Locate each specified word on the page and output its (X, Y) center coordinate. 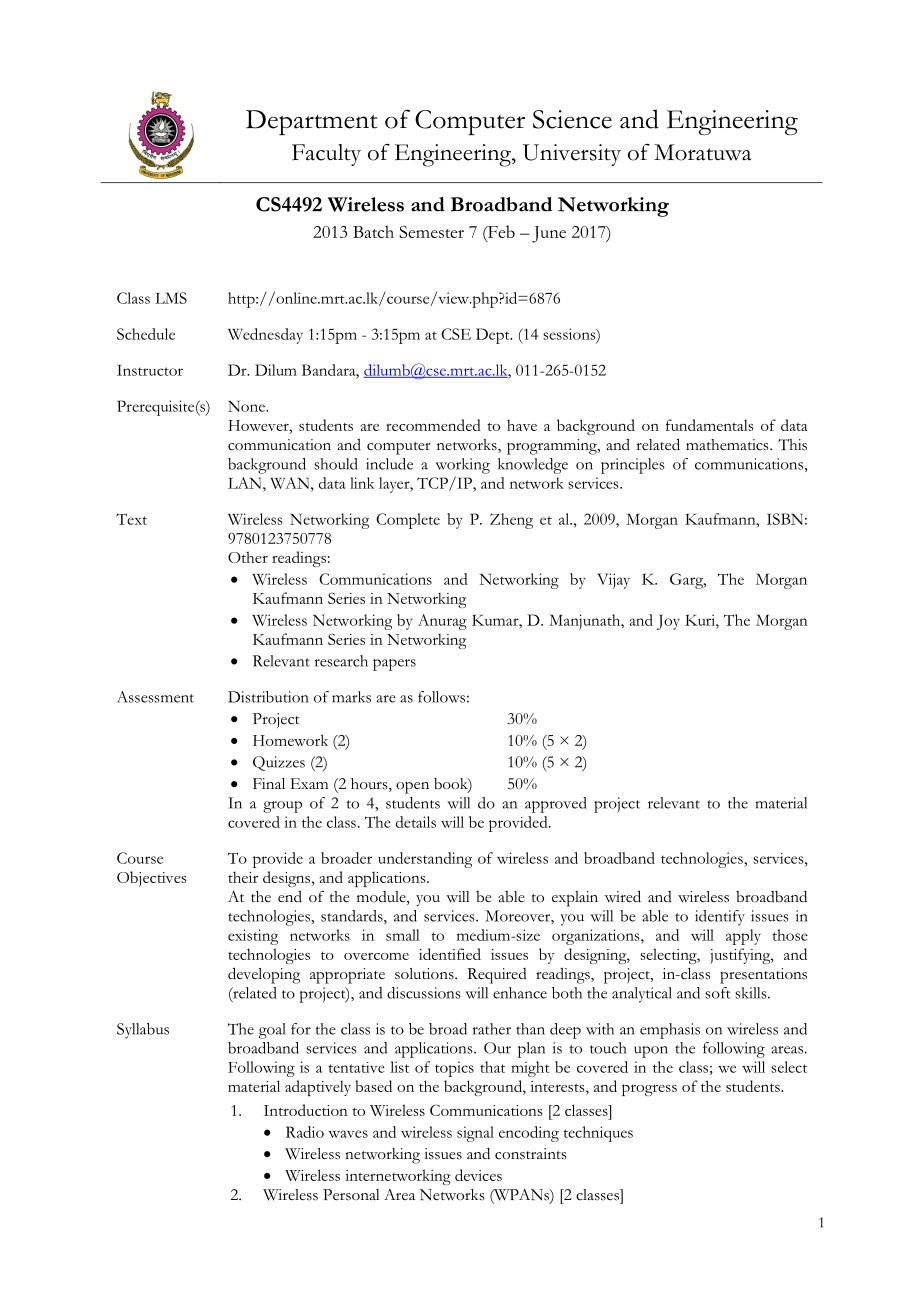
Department (312, 122)
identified (450, 954)
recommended (433, 425)
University (572, 155)
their (243, 877)
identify (720, 918)
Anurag (442, 622)
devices (478, 1175)
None (248, 406)
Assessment (155, 697)
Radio (305, 1132)
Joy (668, 622)
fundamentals (709, 425)
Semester (431, 231)
